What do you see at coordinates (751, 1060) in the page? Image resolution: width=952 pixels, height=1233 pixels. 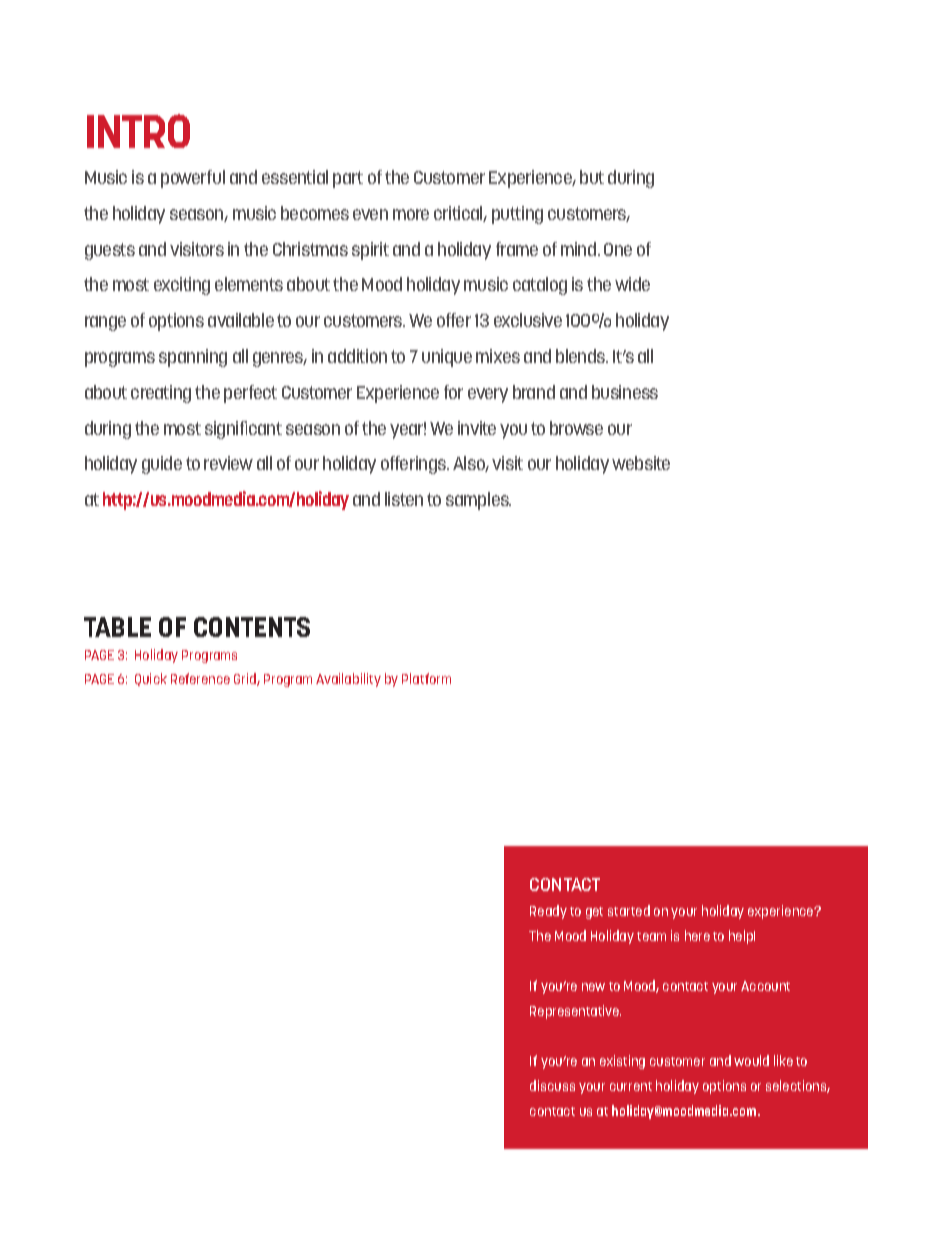 I see `would` at bounding box center [751, 1060].
